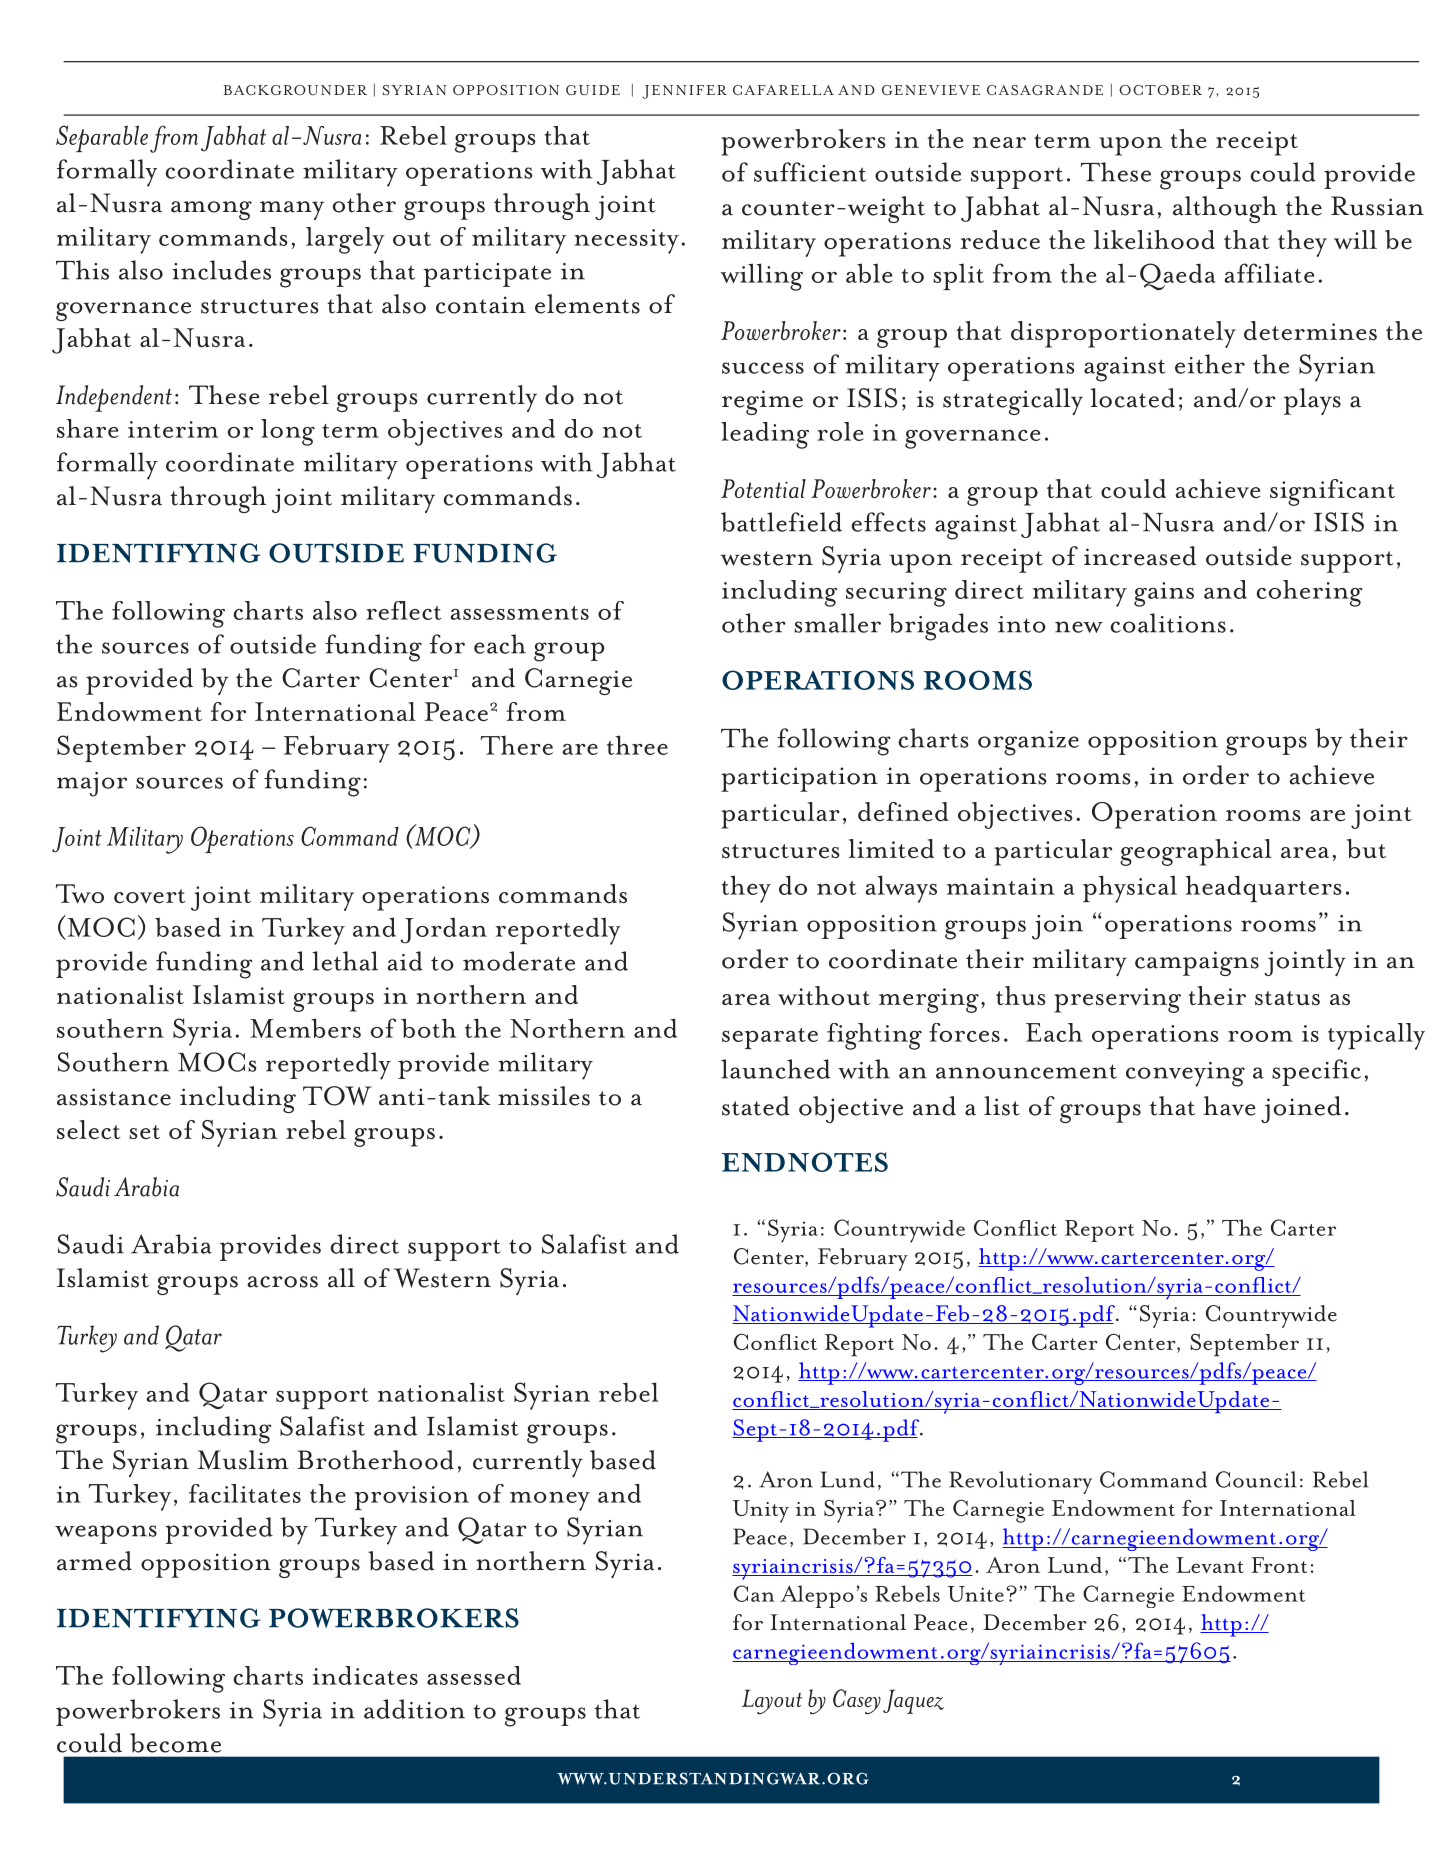 This image has width=1443, height=1867. I want to click on become, so click(175, 1743).
